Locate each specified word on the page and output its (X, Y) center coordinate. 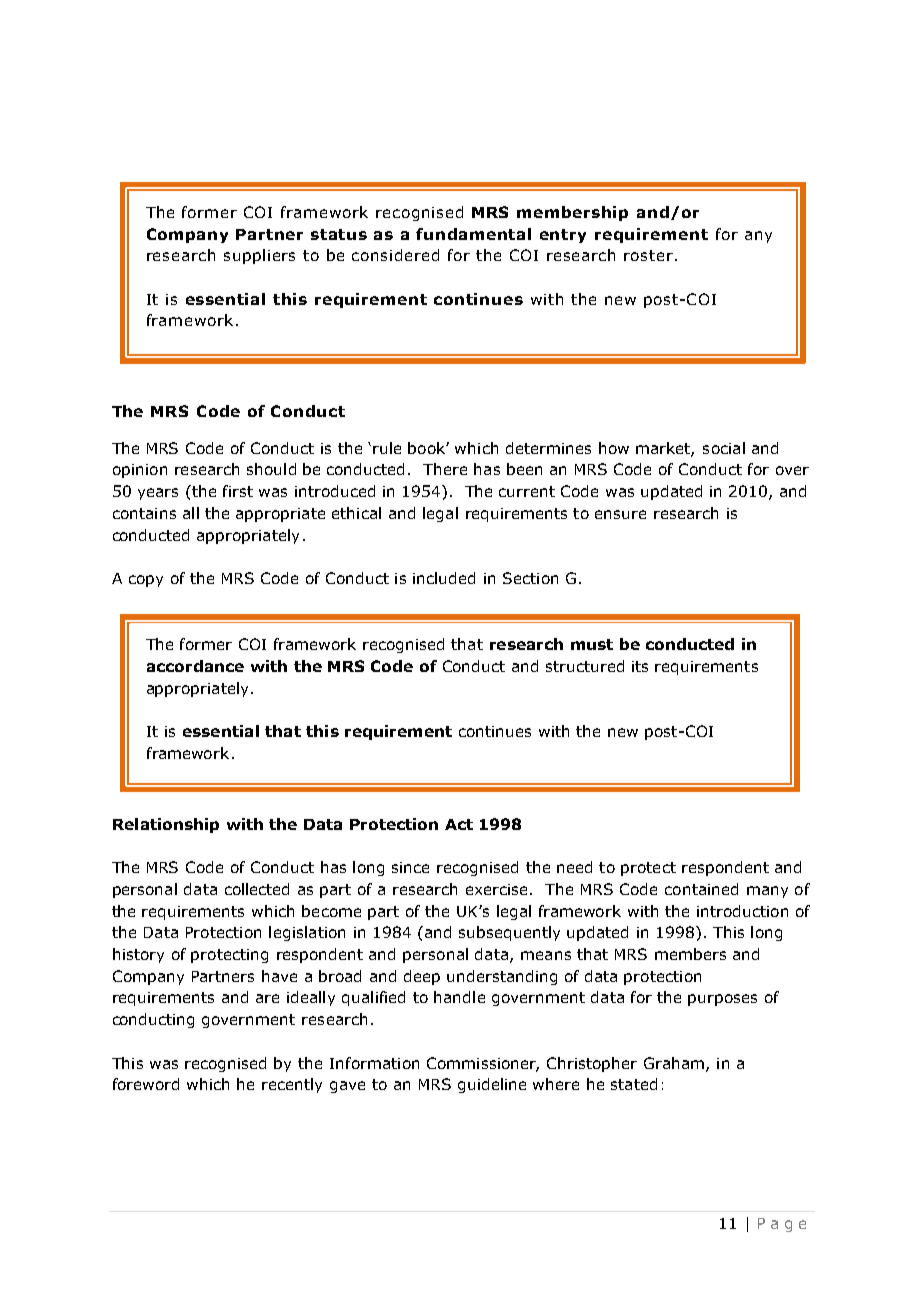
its (640, 666)
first (238, 491)
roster (648, 255)
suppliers (259, 256)
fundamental (473, 234)
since (410, 867)
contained (701, 889)
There (445, 469)
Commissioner (483, 1064)
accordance (195, 666)
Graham (675, 1064)
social (724, 448)
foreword (146, 1084)
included (444, 578)
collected (257, 889)
